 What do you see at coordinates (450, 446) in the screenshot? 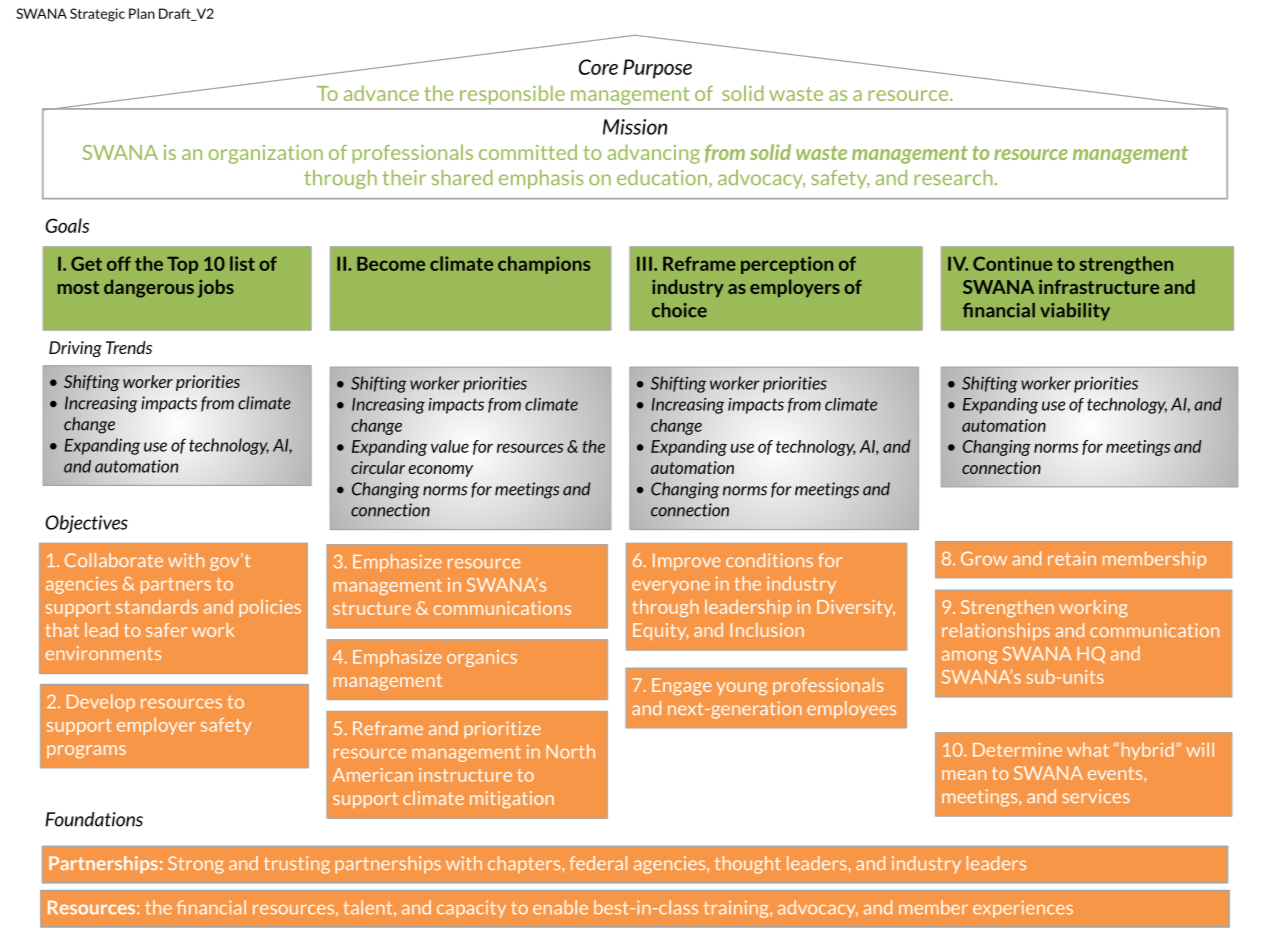
I see `value` at bounding box center [450, 446].
